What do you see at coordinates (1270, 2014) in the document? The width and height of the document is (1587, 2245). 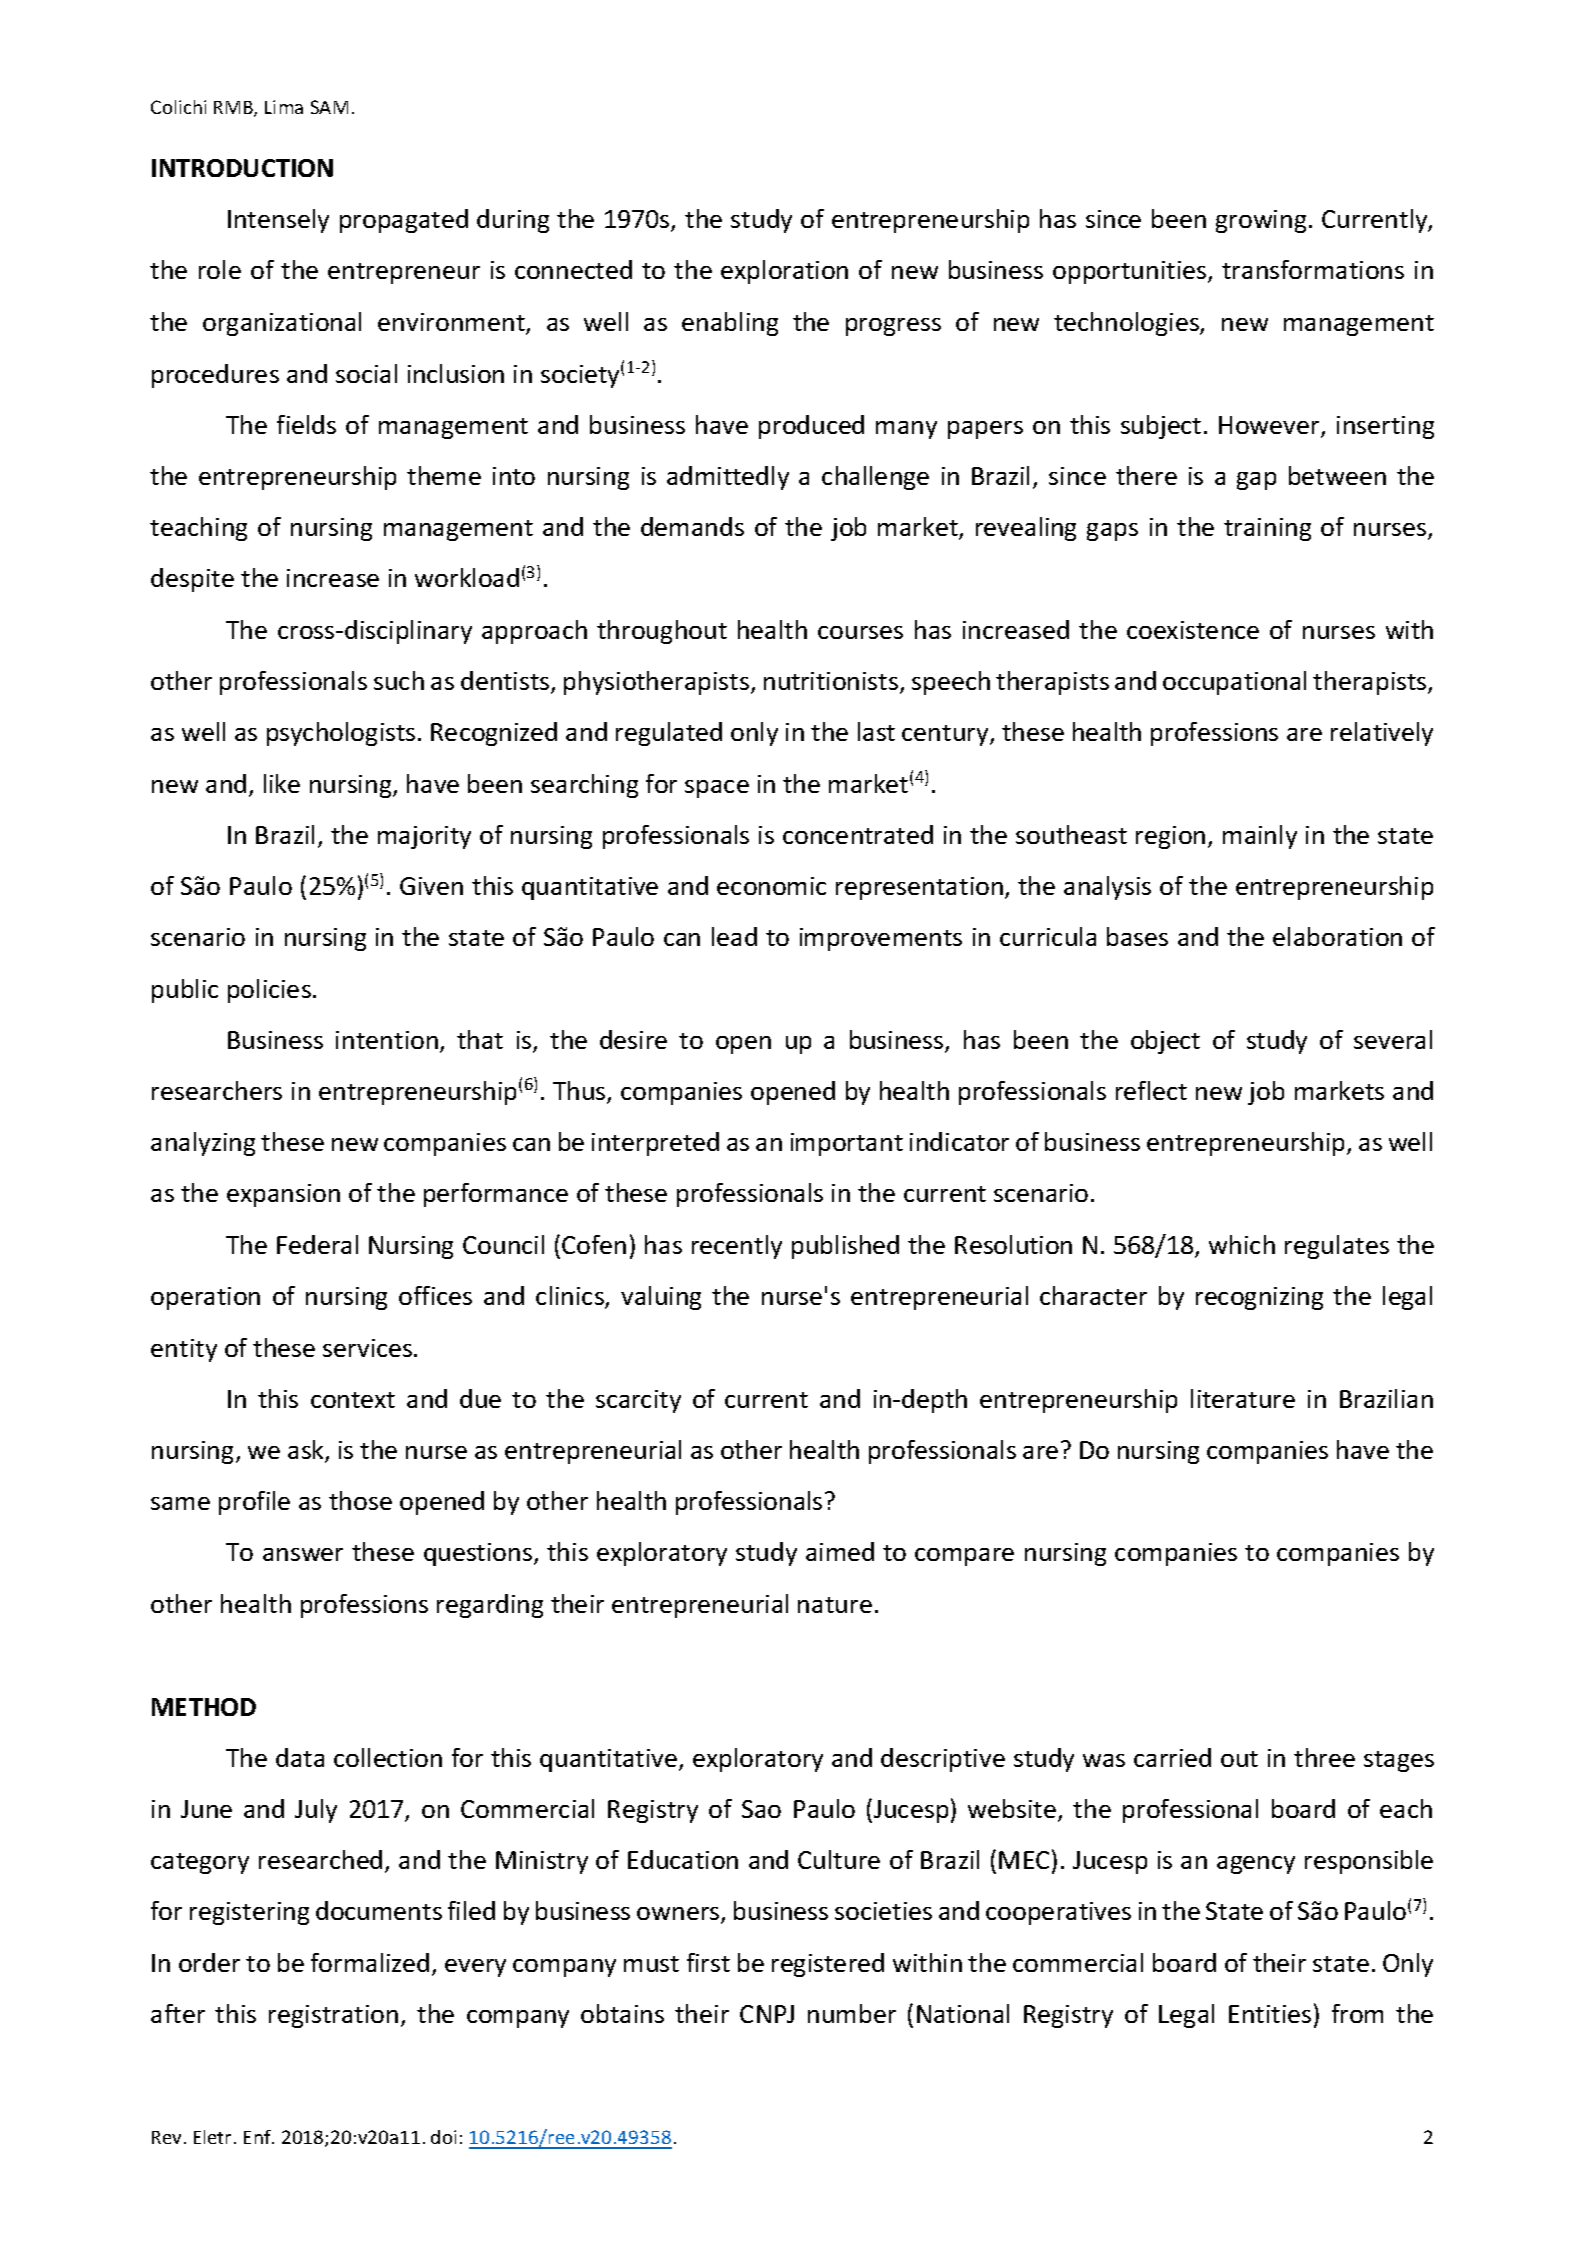 I see `Entities` at bounding box center [1270, 2014].
